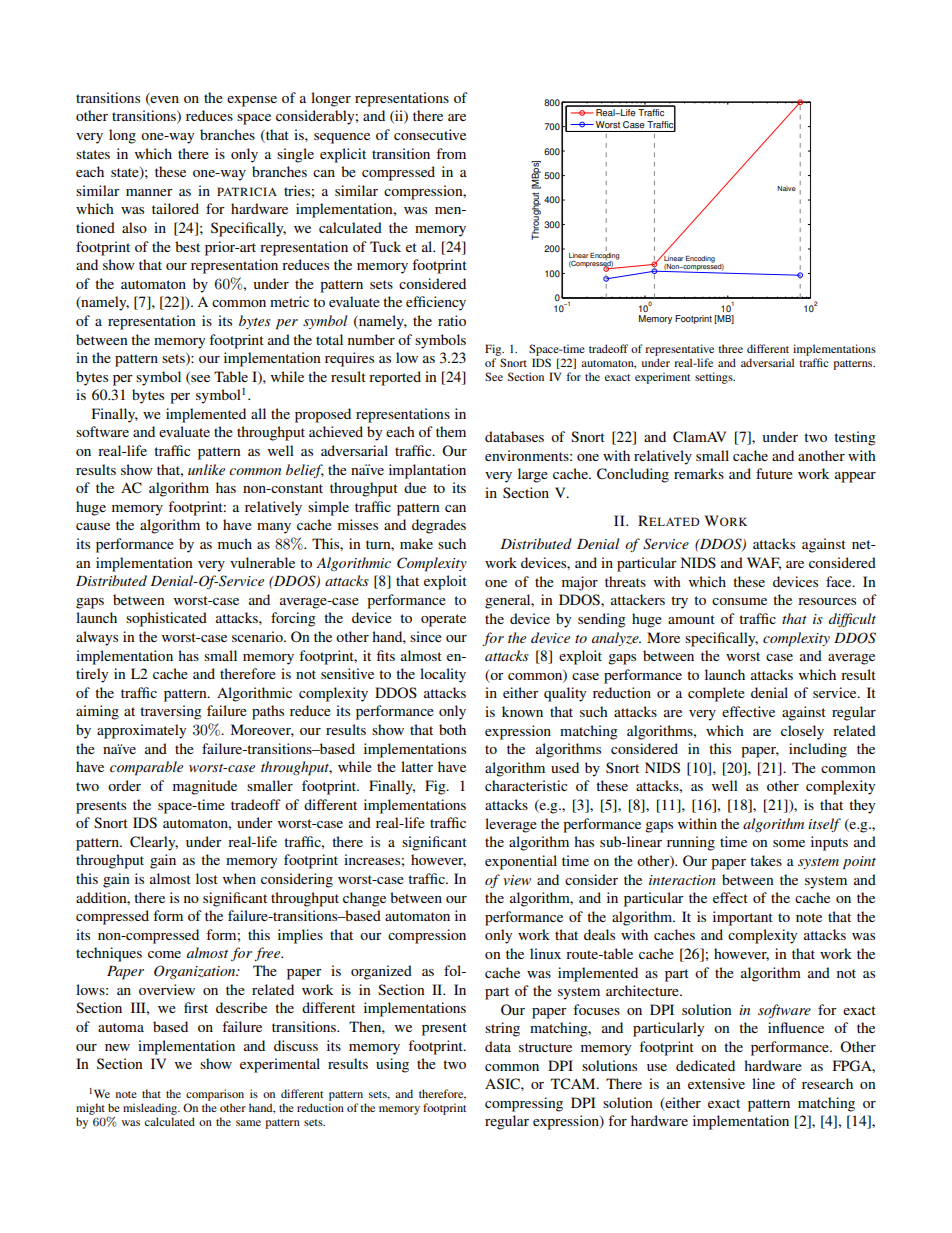 Image resolution: width=952 pixels, height=1233 pixels. I want to click on comparison, so click(215, 1096).
